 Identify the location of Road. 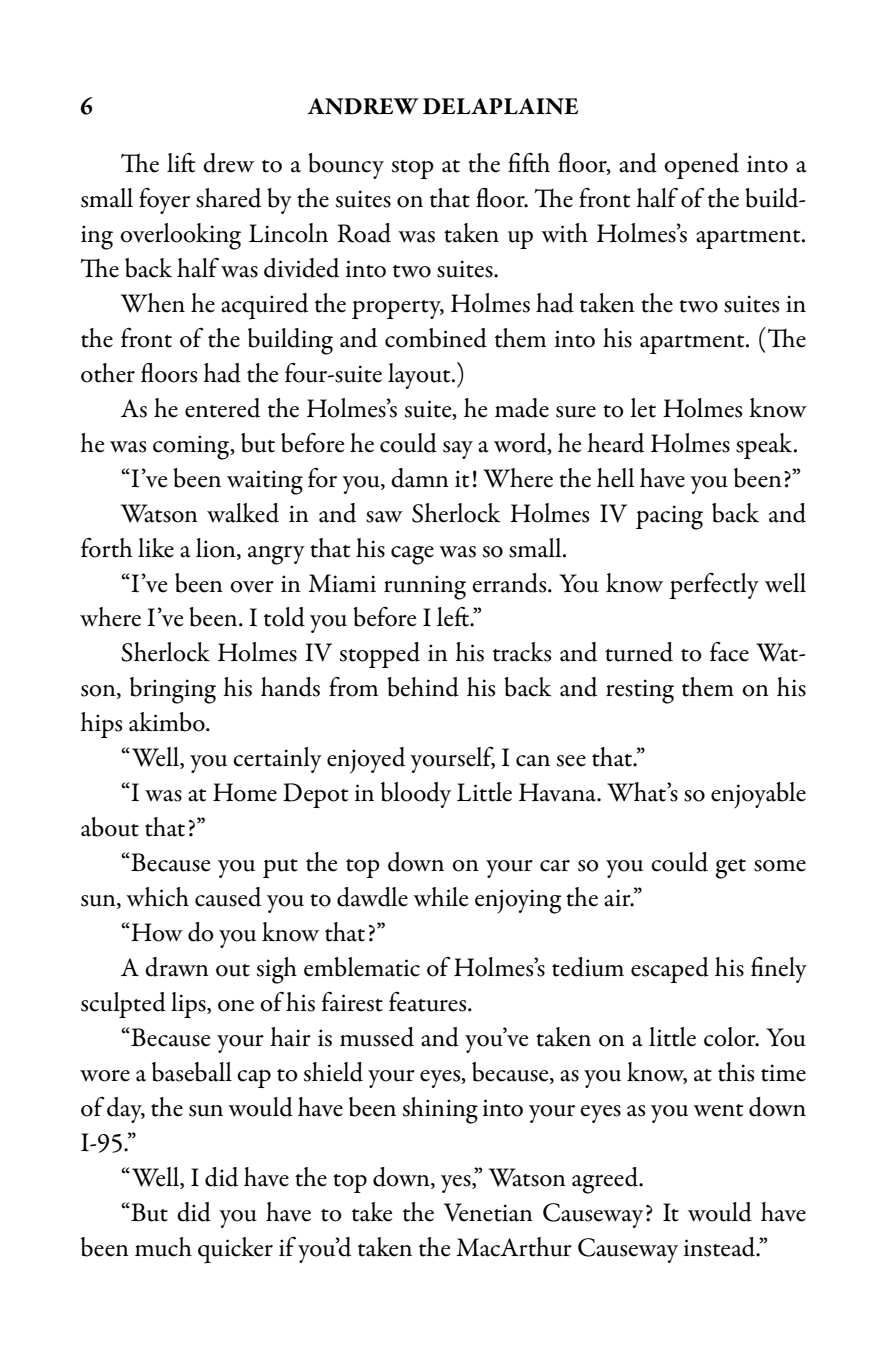
(364, 233).
